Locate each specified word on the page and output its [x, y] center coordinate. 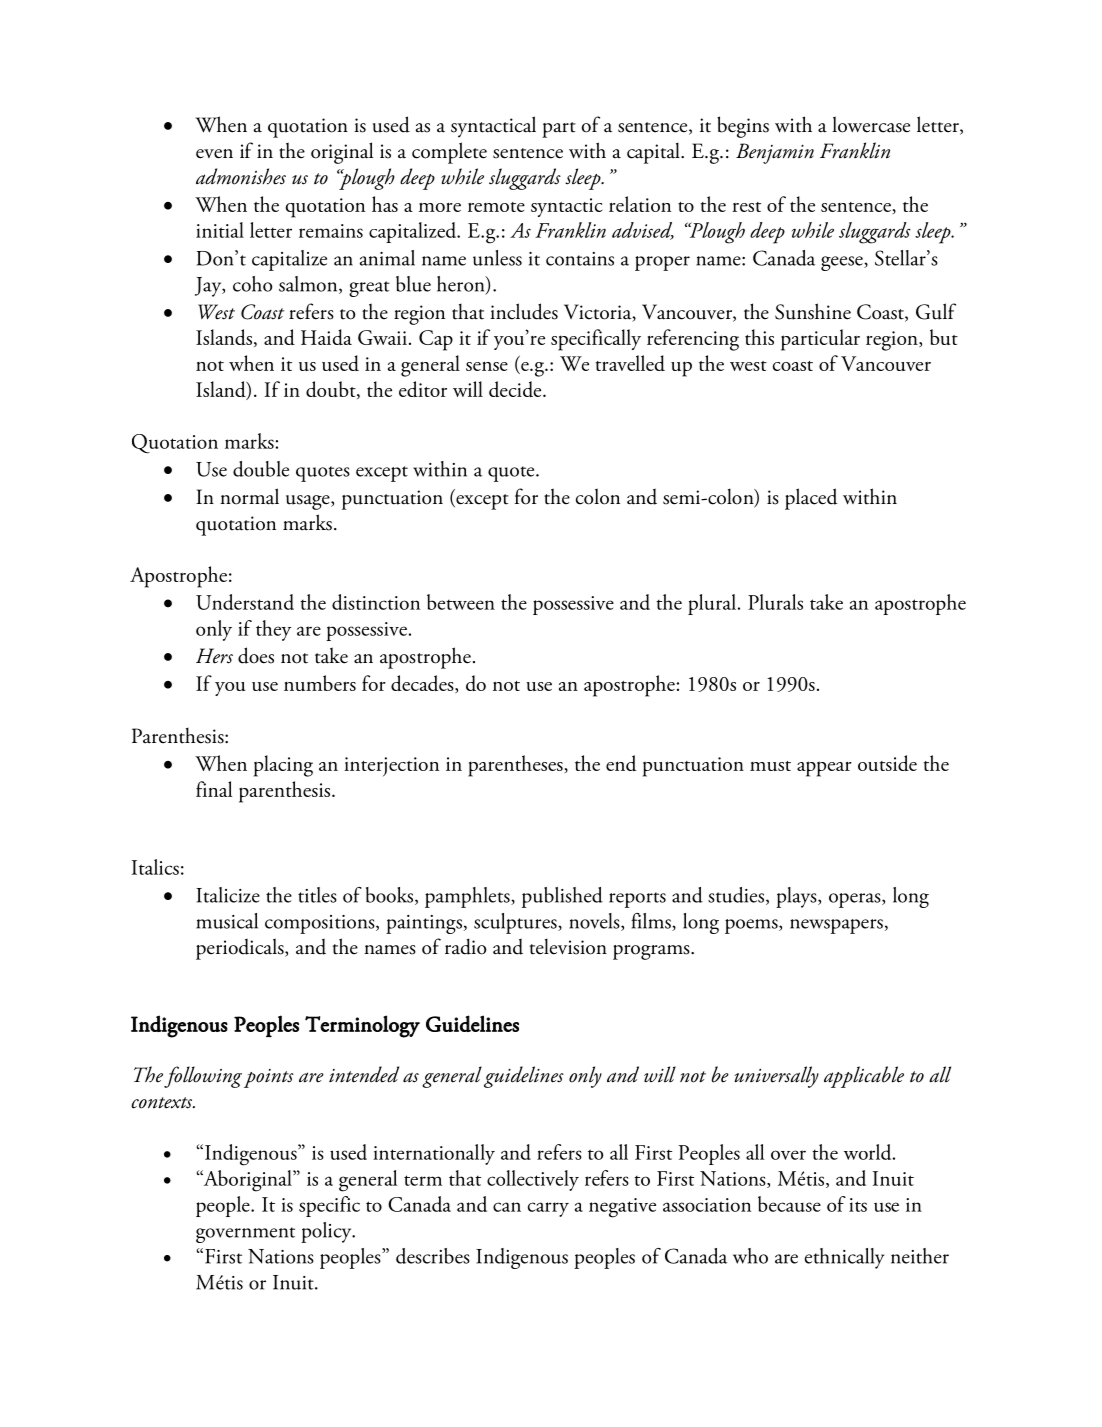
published [562, 897]
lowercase [871, 124]
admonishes [241, 176]
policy [327, 1232]
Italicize [228, 895]
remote [496, 207]
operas [856, 900]
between [461, 602]
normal [249, 496]
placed [811, 499]
